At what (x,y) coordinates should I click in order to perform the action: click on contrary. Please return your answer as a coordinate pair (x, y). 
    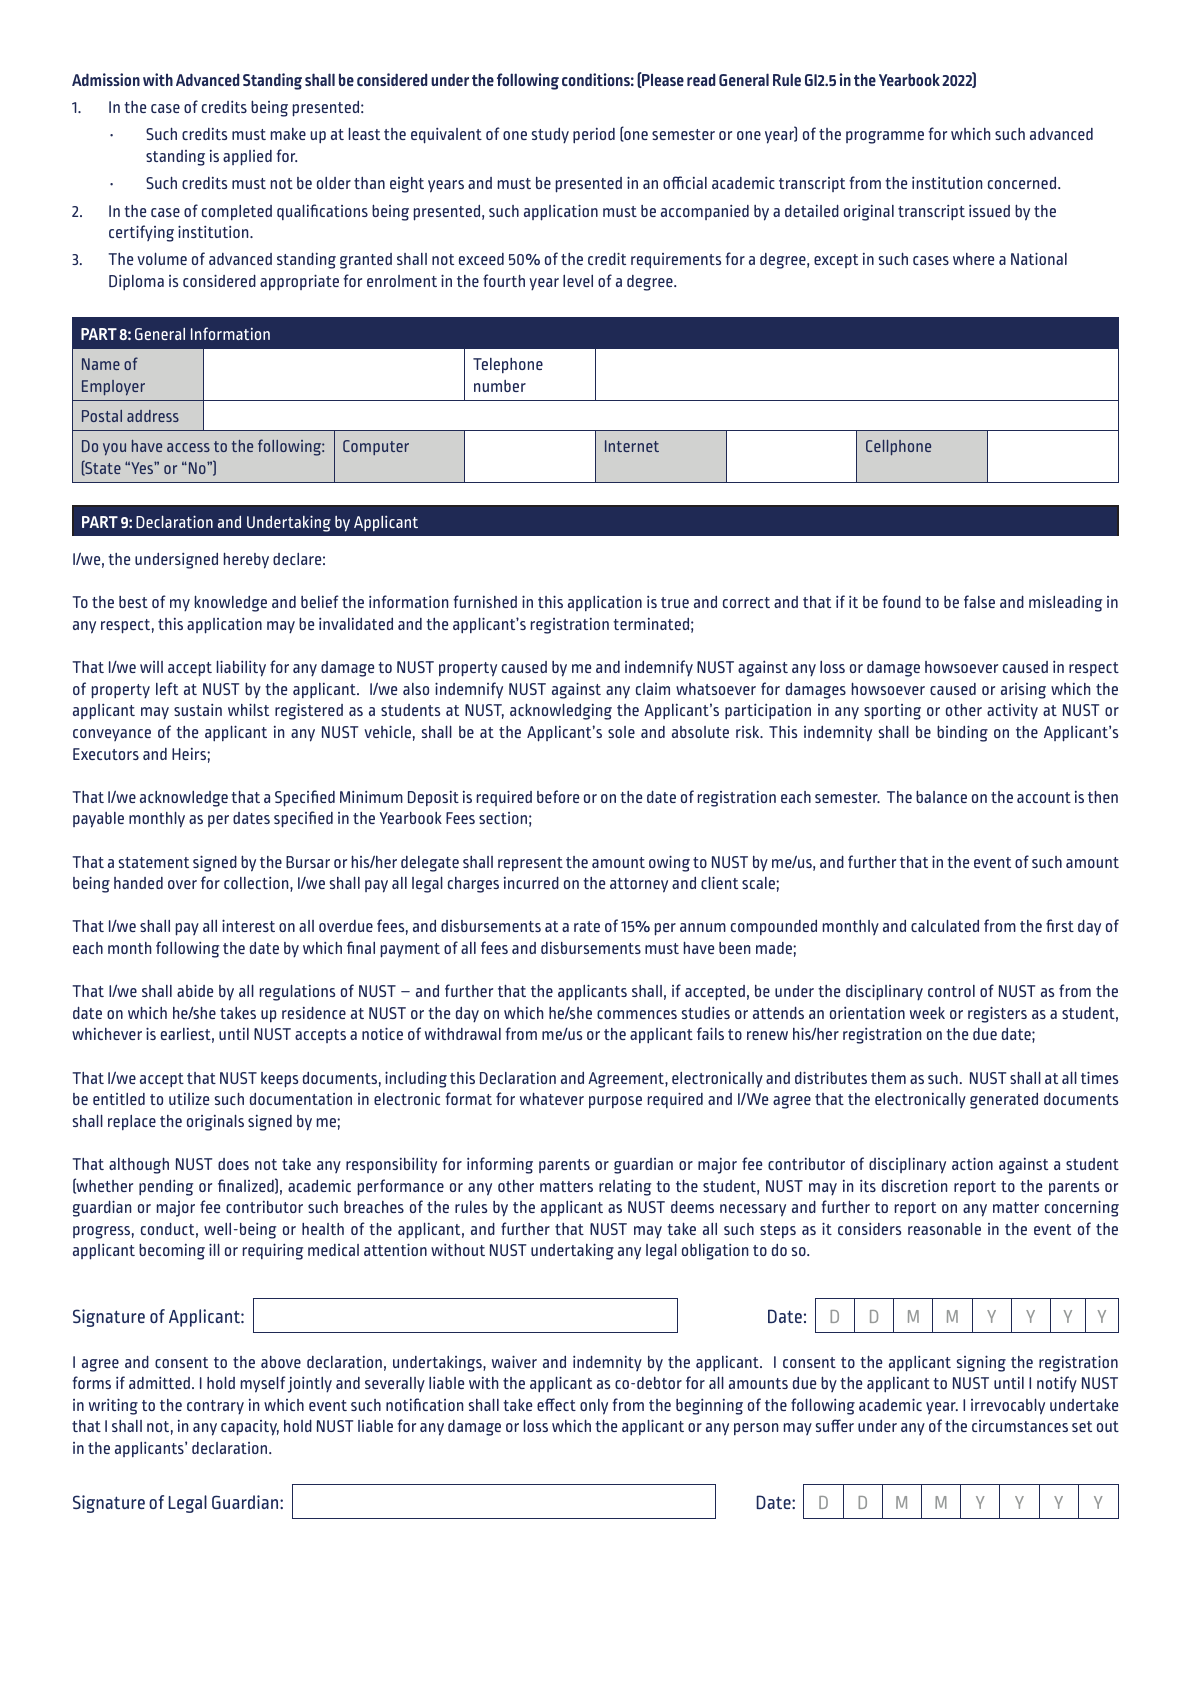
    Looking at the image, I should click on (215, 1407).
